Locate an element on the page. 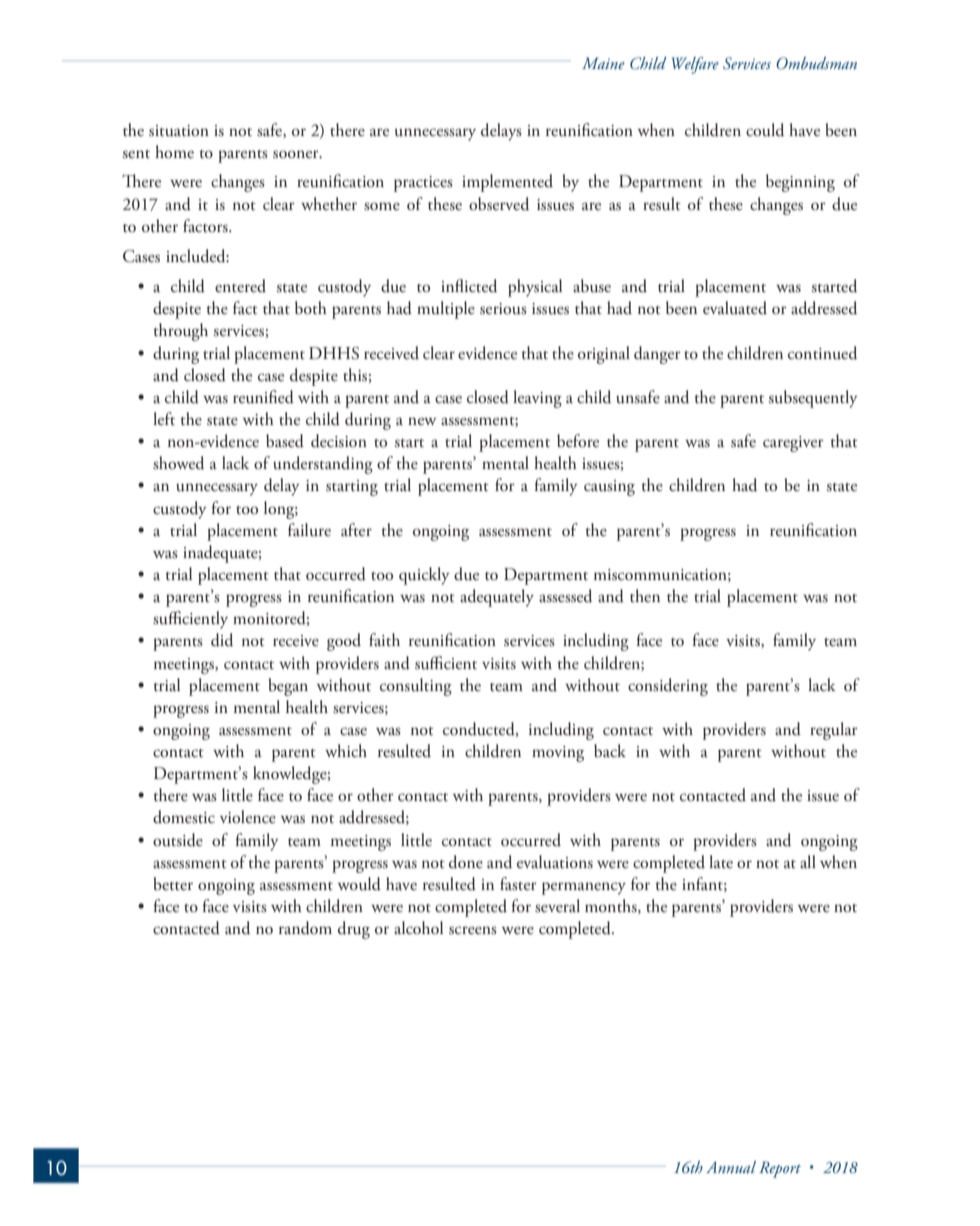 The image size is (980, 1226). did is located at coordinates (222, 640).
